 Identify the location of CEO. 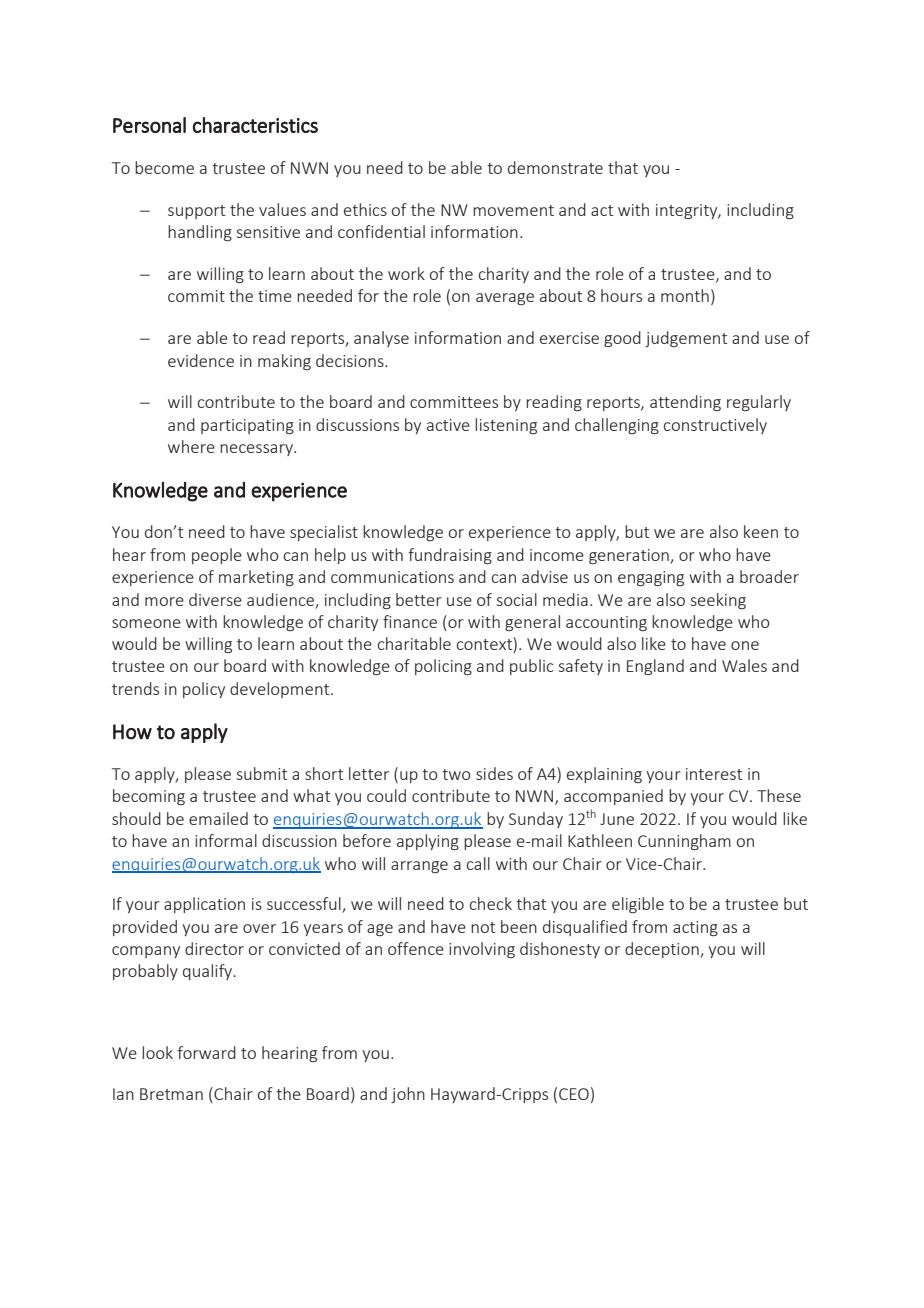
(574, 1094).
